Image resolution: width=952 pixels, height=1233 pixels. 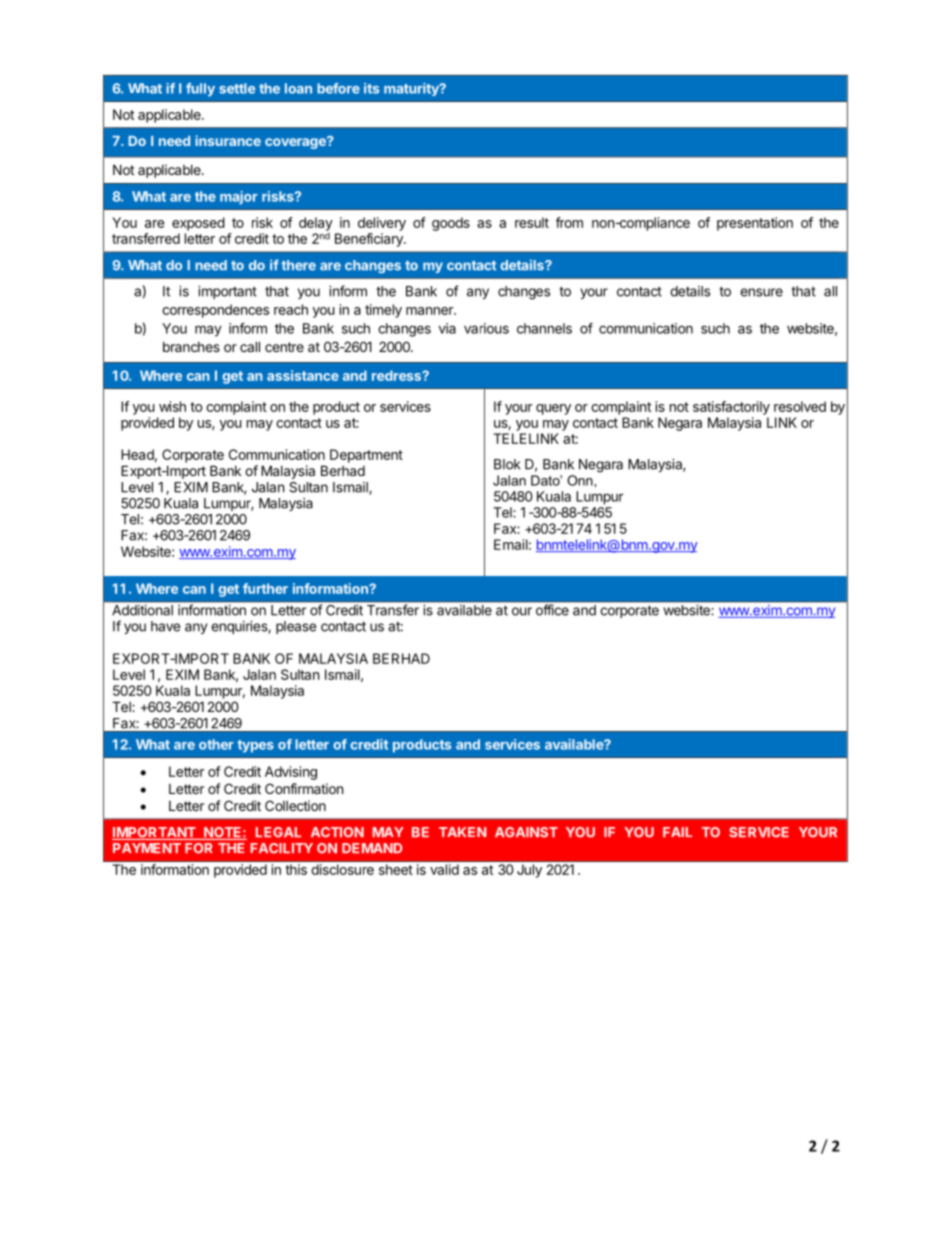 I want to click on LEGAL, so click(x=278, y=832).
